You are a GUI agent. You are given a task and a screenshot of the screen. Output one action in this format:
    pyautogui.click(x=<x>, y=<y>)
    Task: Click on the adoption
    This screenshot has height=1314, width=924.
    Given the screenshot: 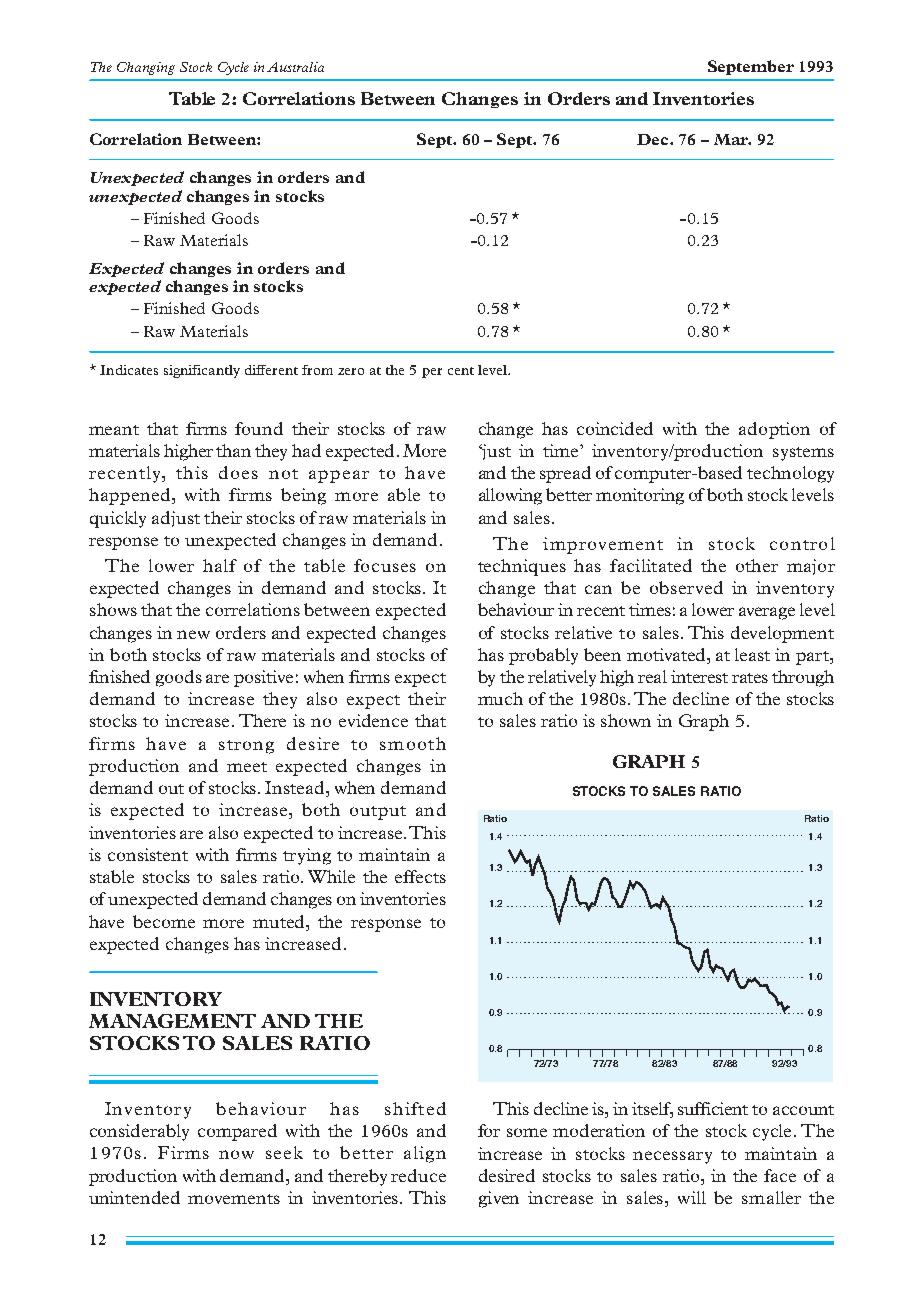 What is the action you would take?
    pyautogui.click(x=774, y=430)
